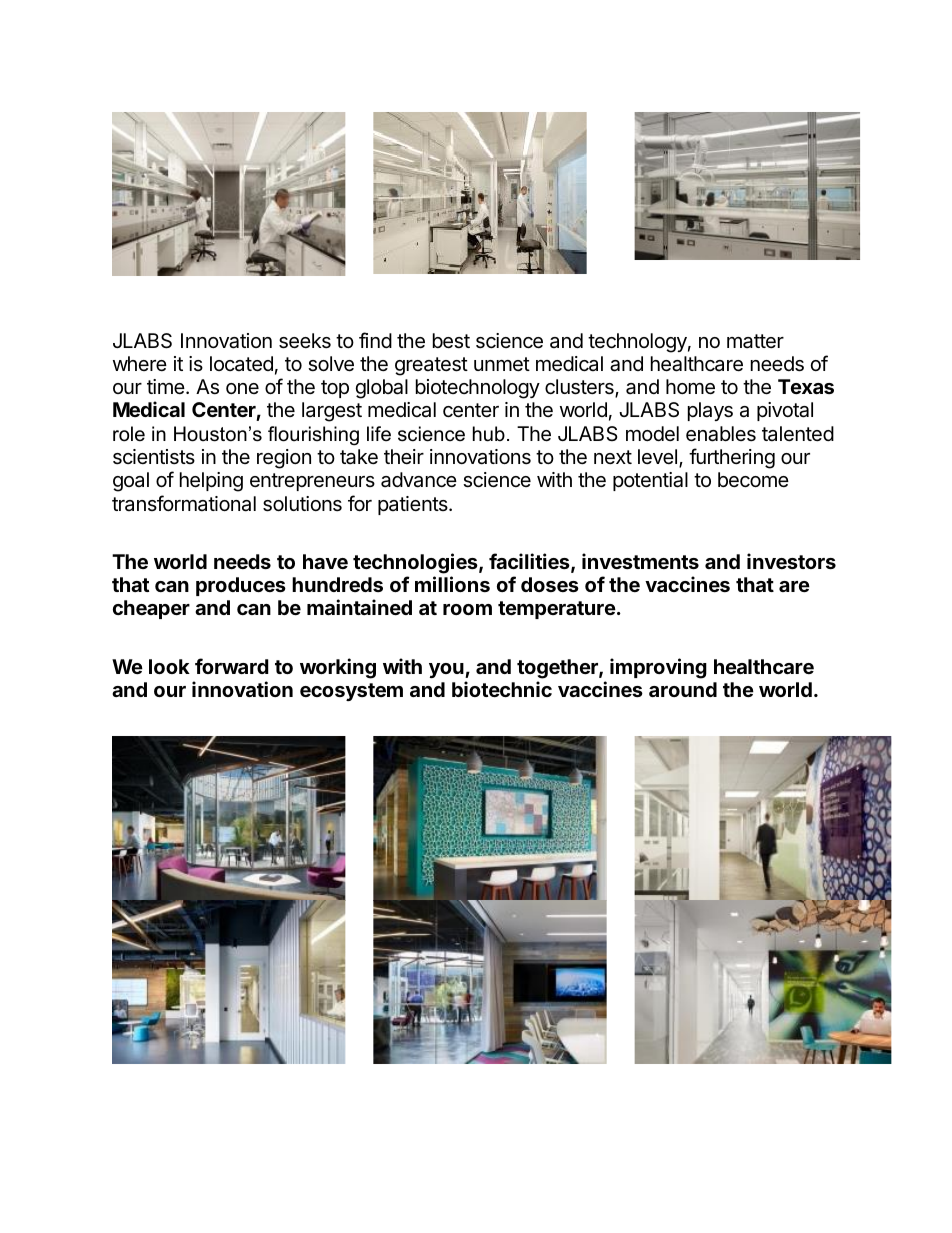 The height and width of the screenshot is (1233, 952). Describe the element at coordinates (791, 561) in the screenshot. I see `investors` at that location.
